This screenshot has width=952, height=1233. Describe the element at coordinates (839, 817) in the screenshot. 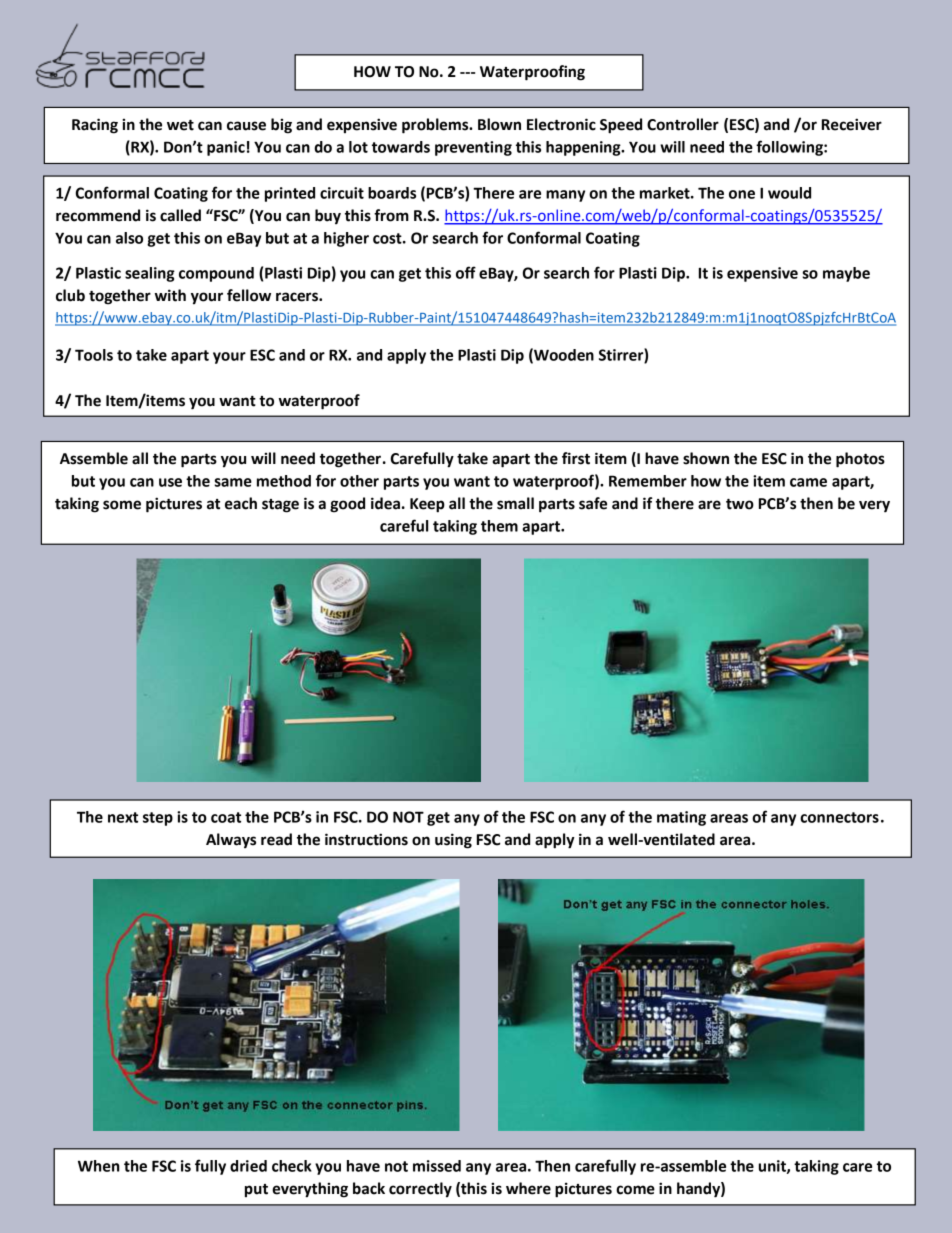

I see `connectors` at that location.
